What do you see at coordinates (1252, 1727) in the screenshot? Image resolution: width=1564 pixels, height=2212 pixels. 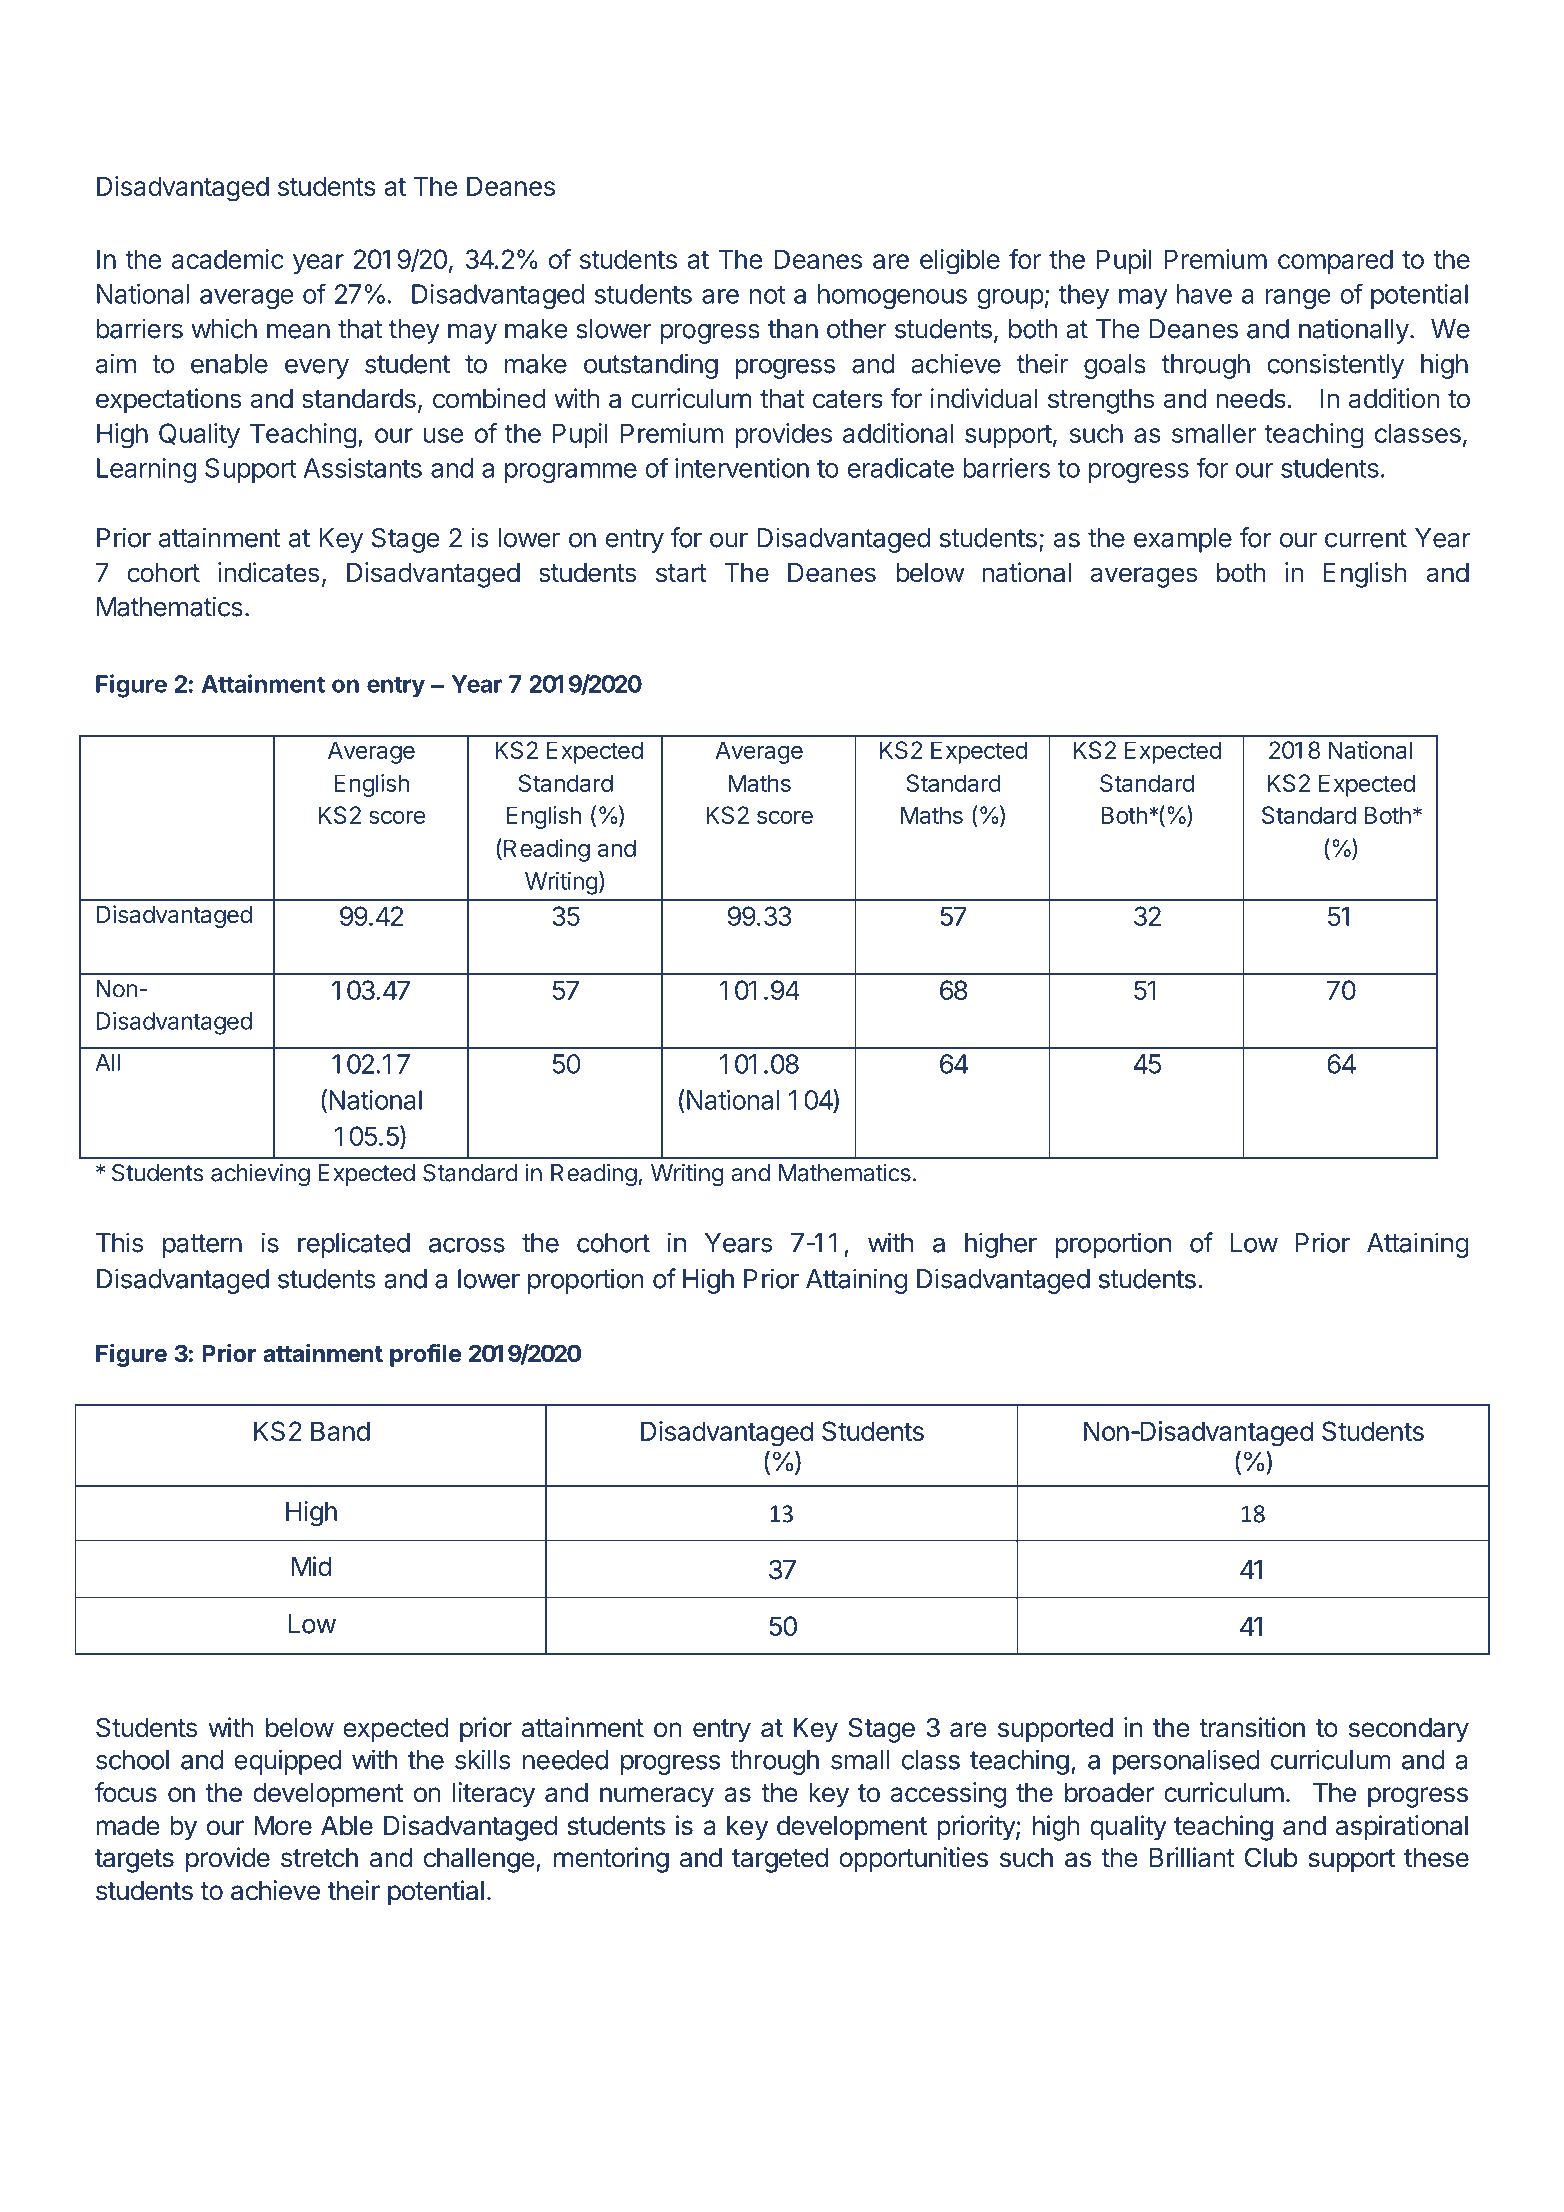 I see `transition` at bounding box center [1252, 1727].
